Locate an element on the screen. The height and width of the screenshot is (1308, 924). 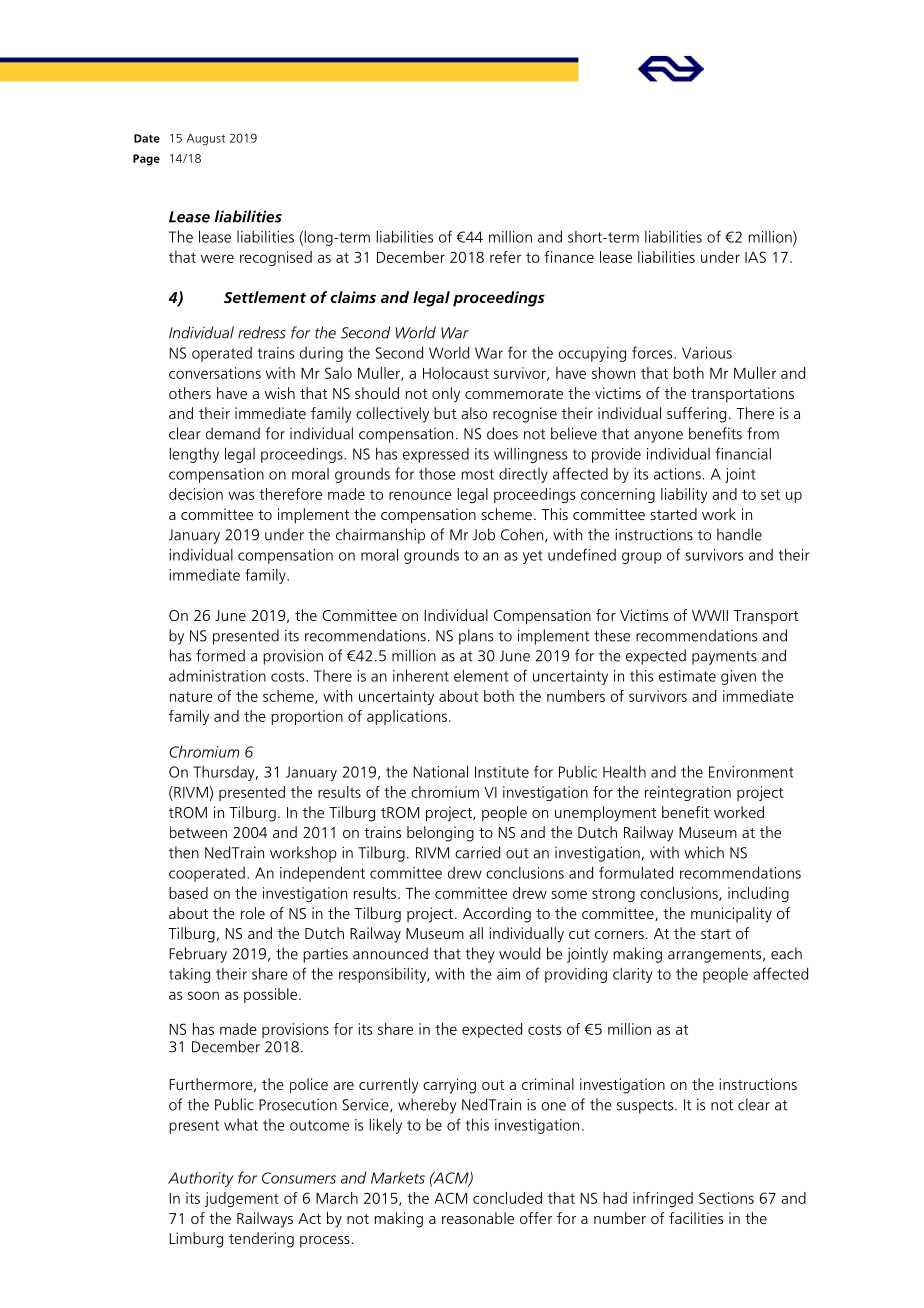
Job is located at coordinates (484, 534).
